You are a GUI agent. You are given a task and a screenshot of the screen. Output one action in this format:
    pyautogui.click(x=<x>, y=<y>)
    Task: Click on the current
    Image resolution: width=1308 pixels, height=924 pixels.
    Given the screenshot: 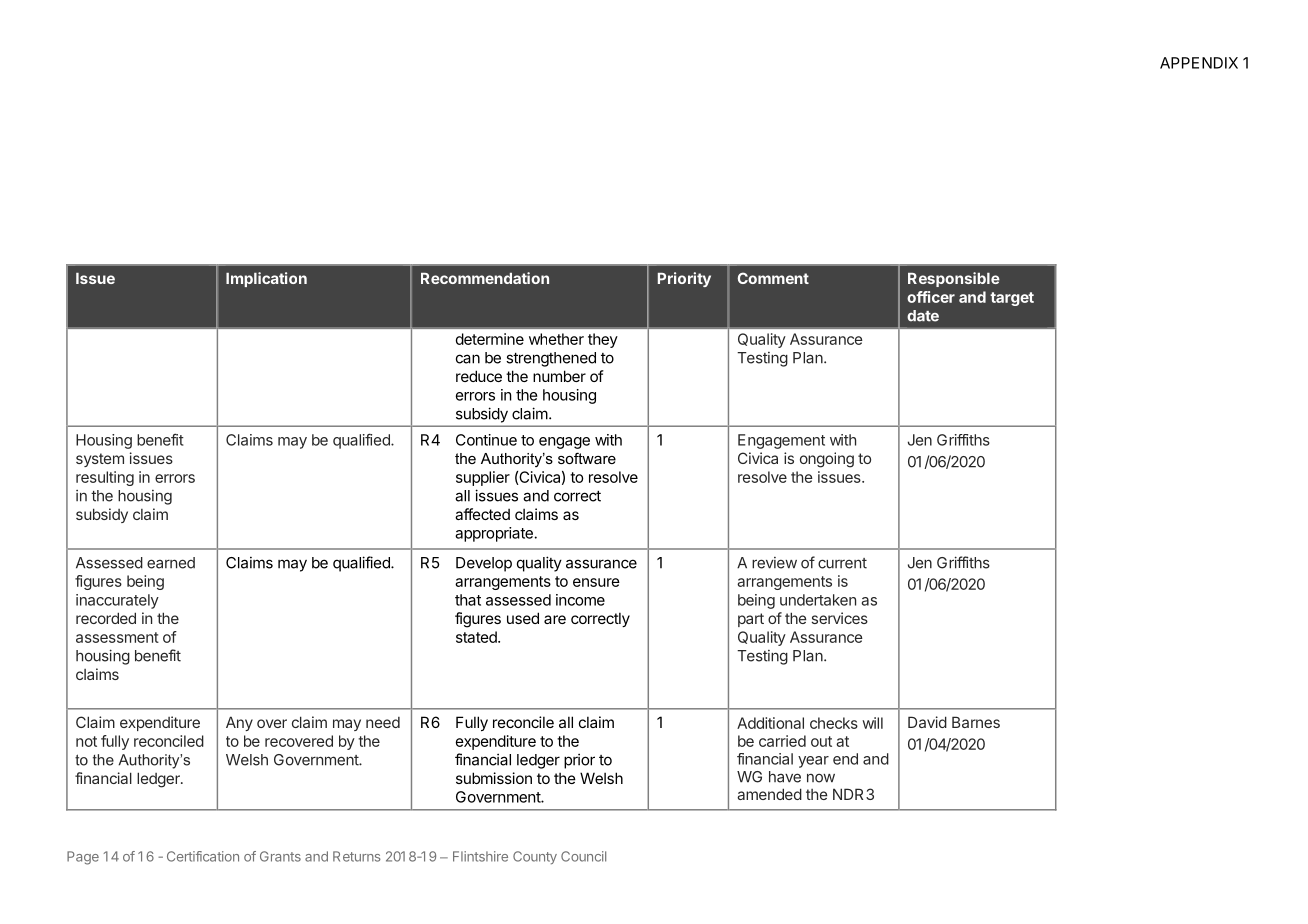 What is the action you would take?
    pyautogui.click(x=842, y=563)
